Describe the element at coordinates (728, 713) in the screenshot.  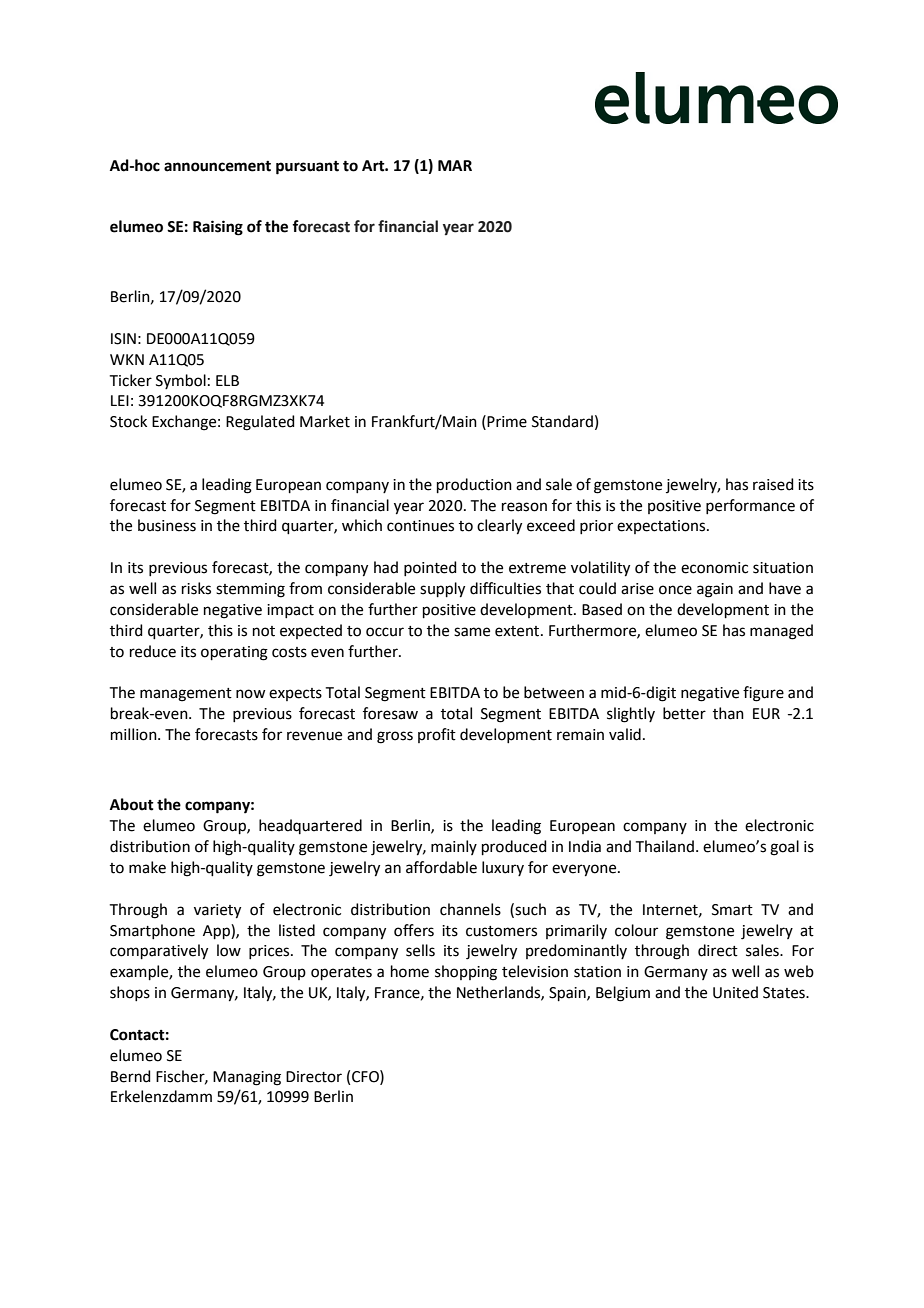
I see `than` at that location.
